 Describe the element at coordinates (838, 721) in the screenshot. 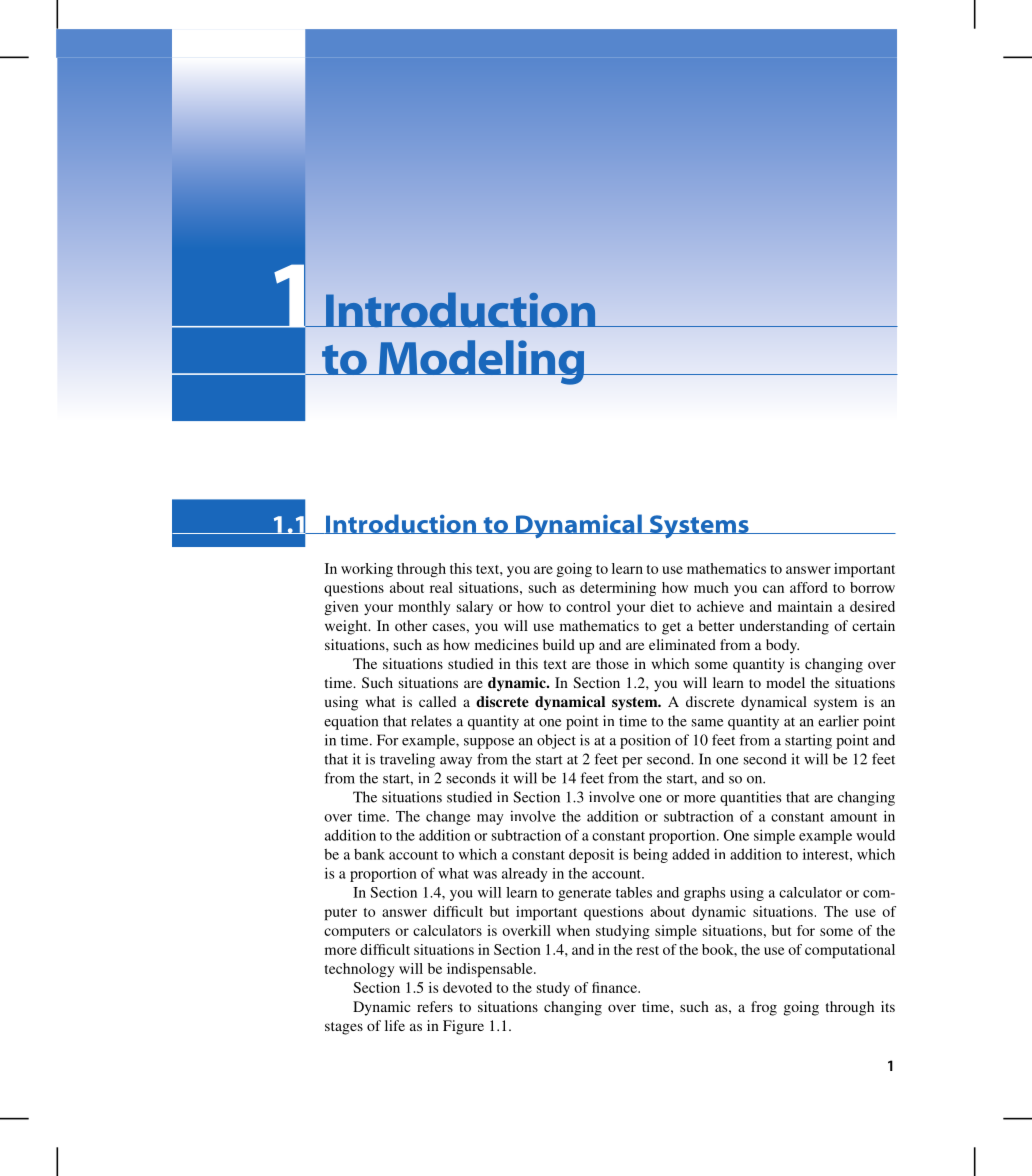

I see `earlier` at that location.
